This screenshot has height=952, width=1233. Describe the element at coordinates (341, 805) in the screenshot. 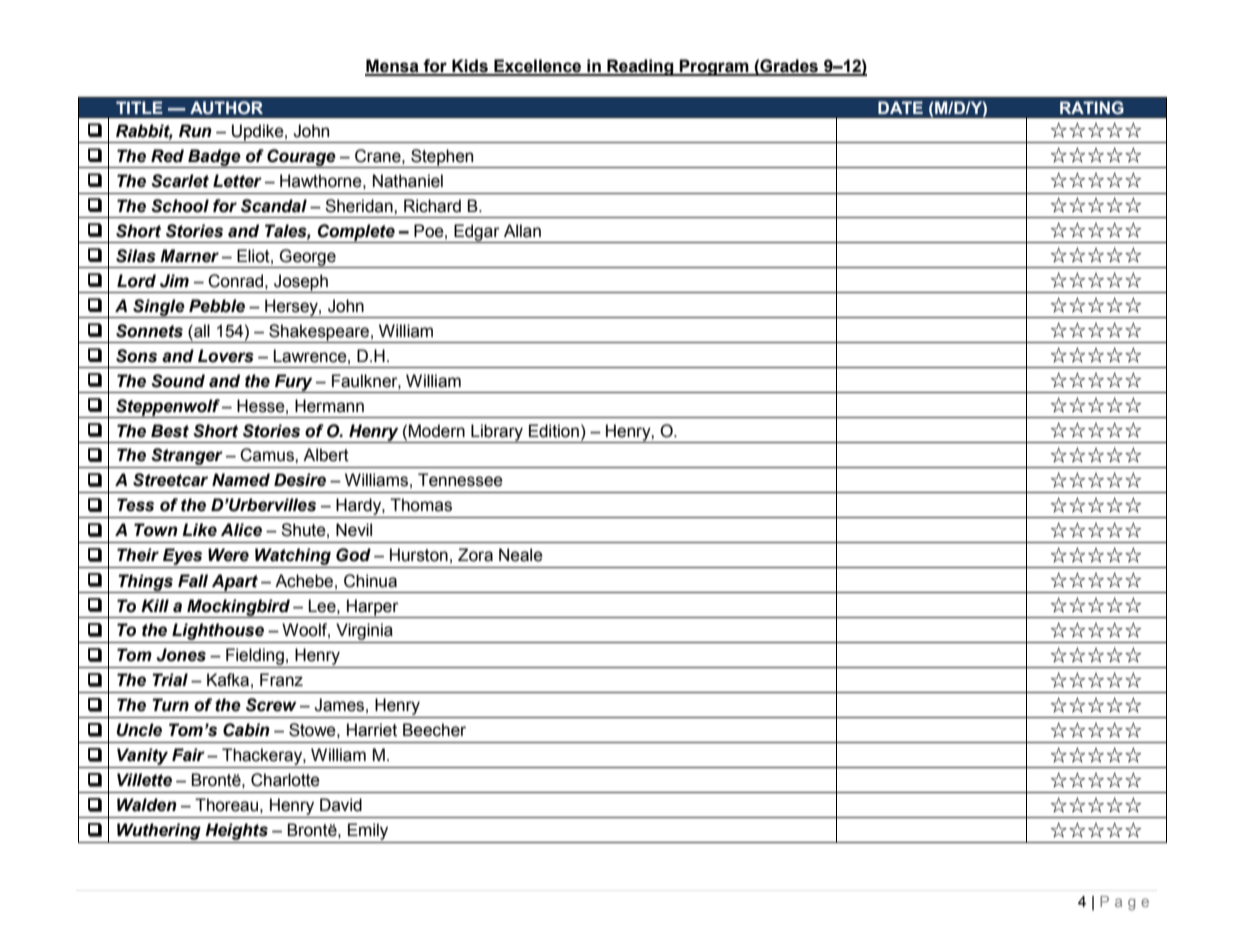

I see `David` at that location.
